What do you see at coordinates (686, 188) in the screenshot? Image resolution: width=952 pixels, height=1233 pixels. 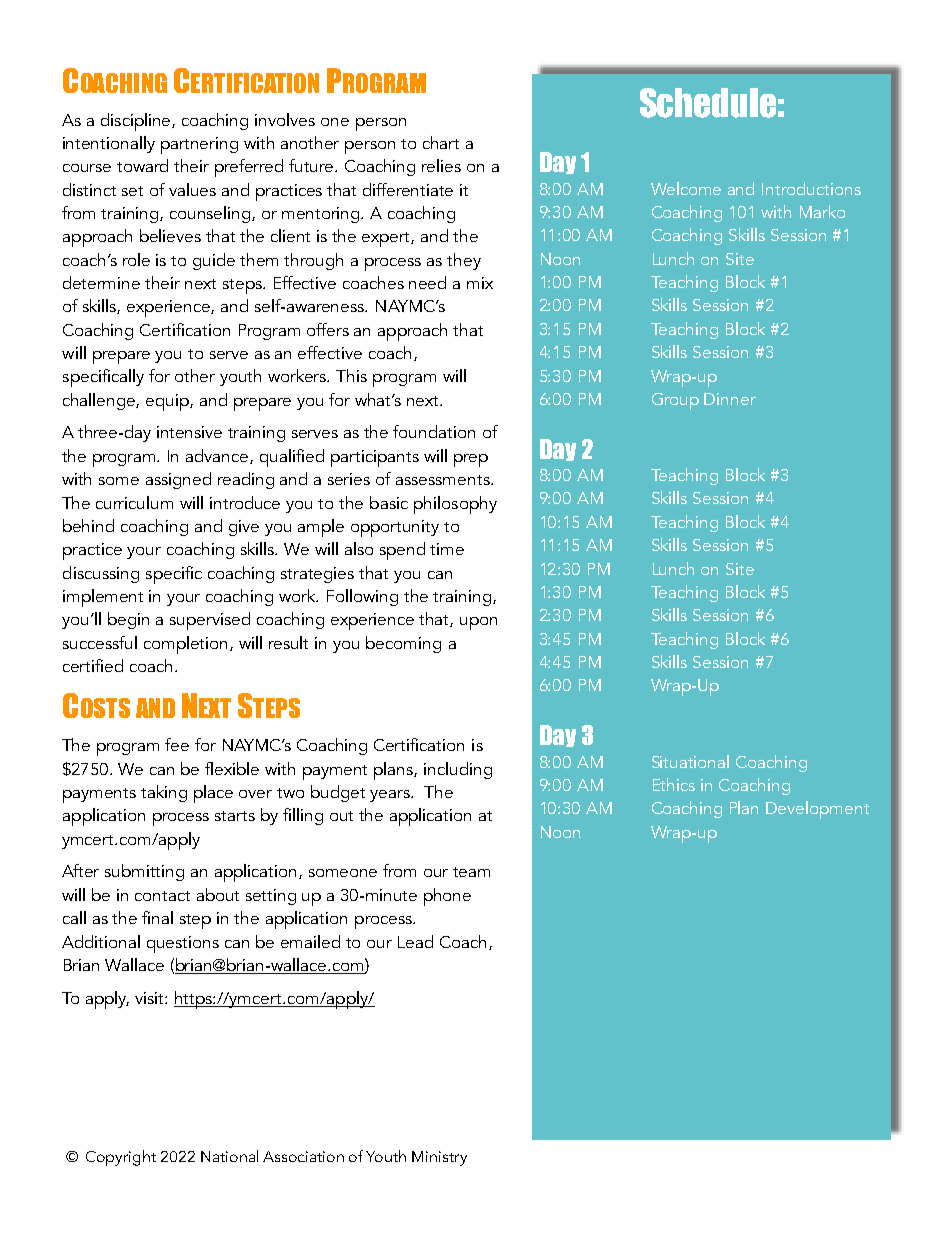 I see `Welcome` at bounding box center [686, 188].
